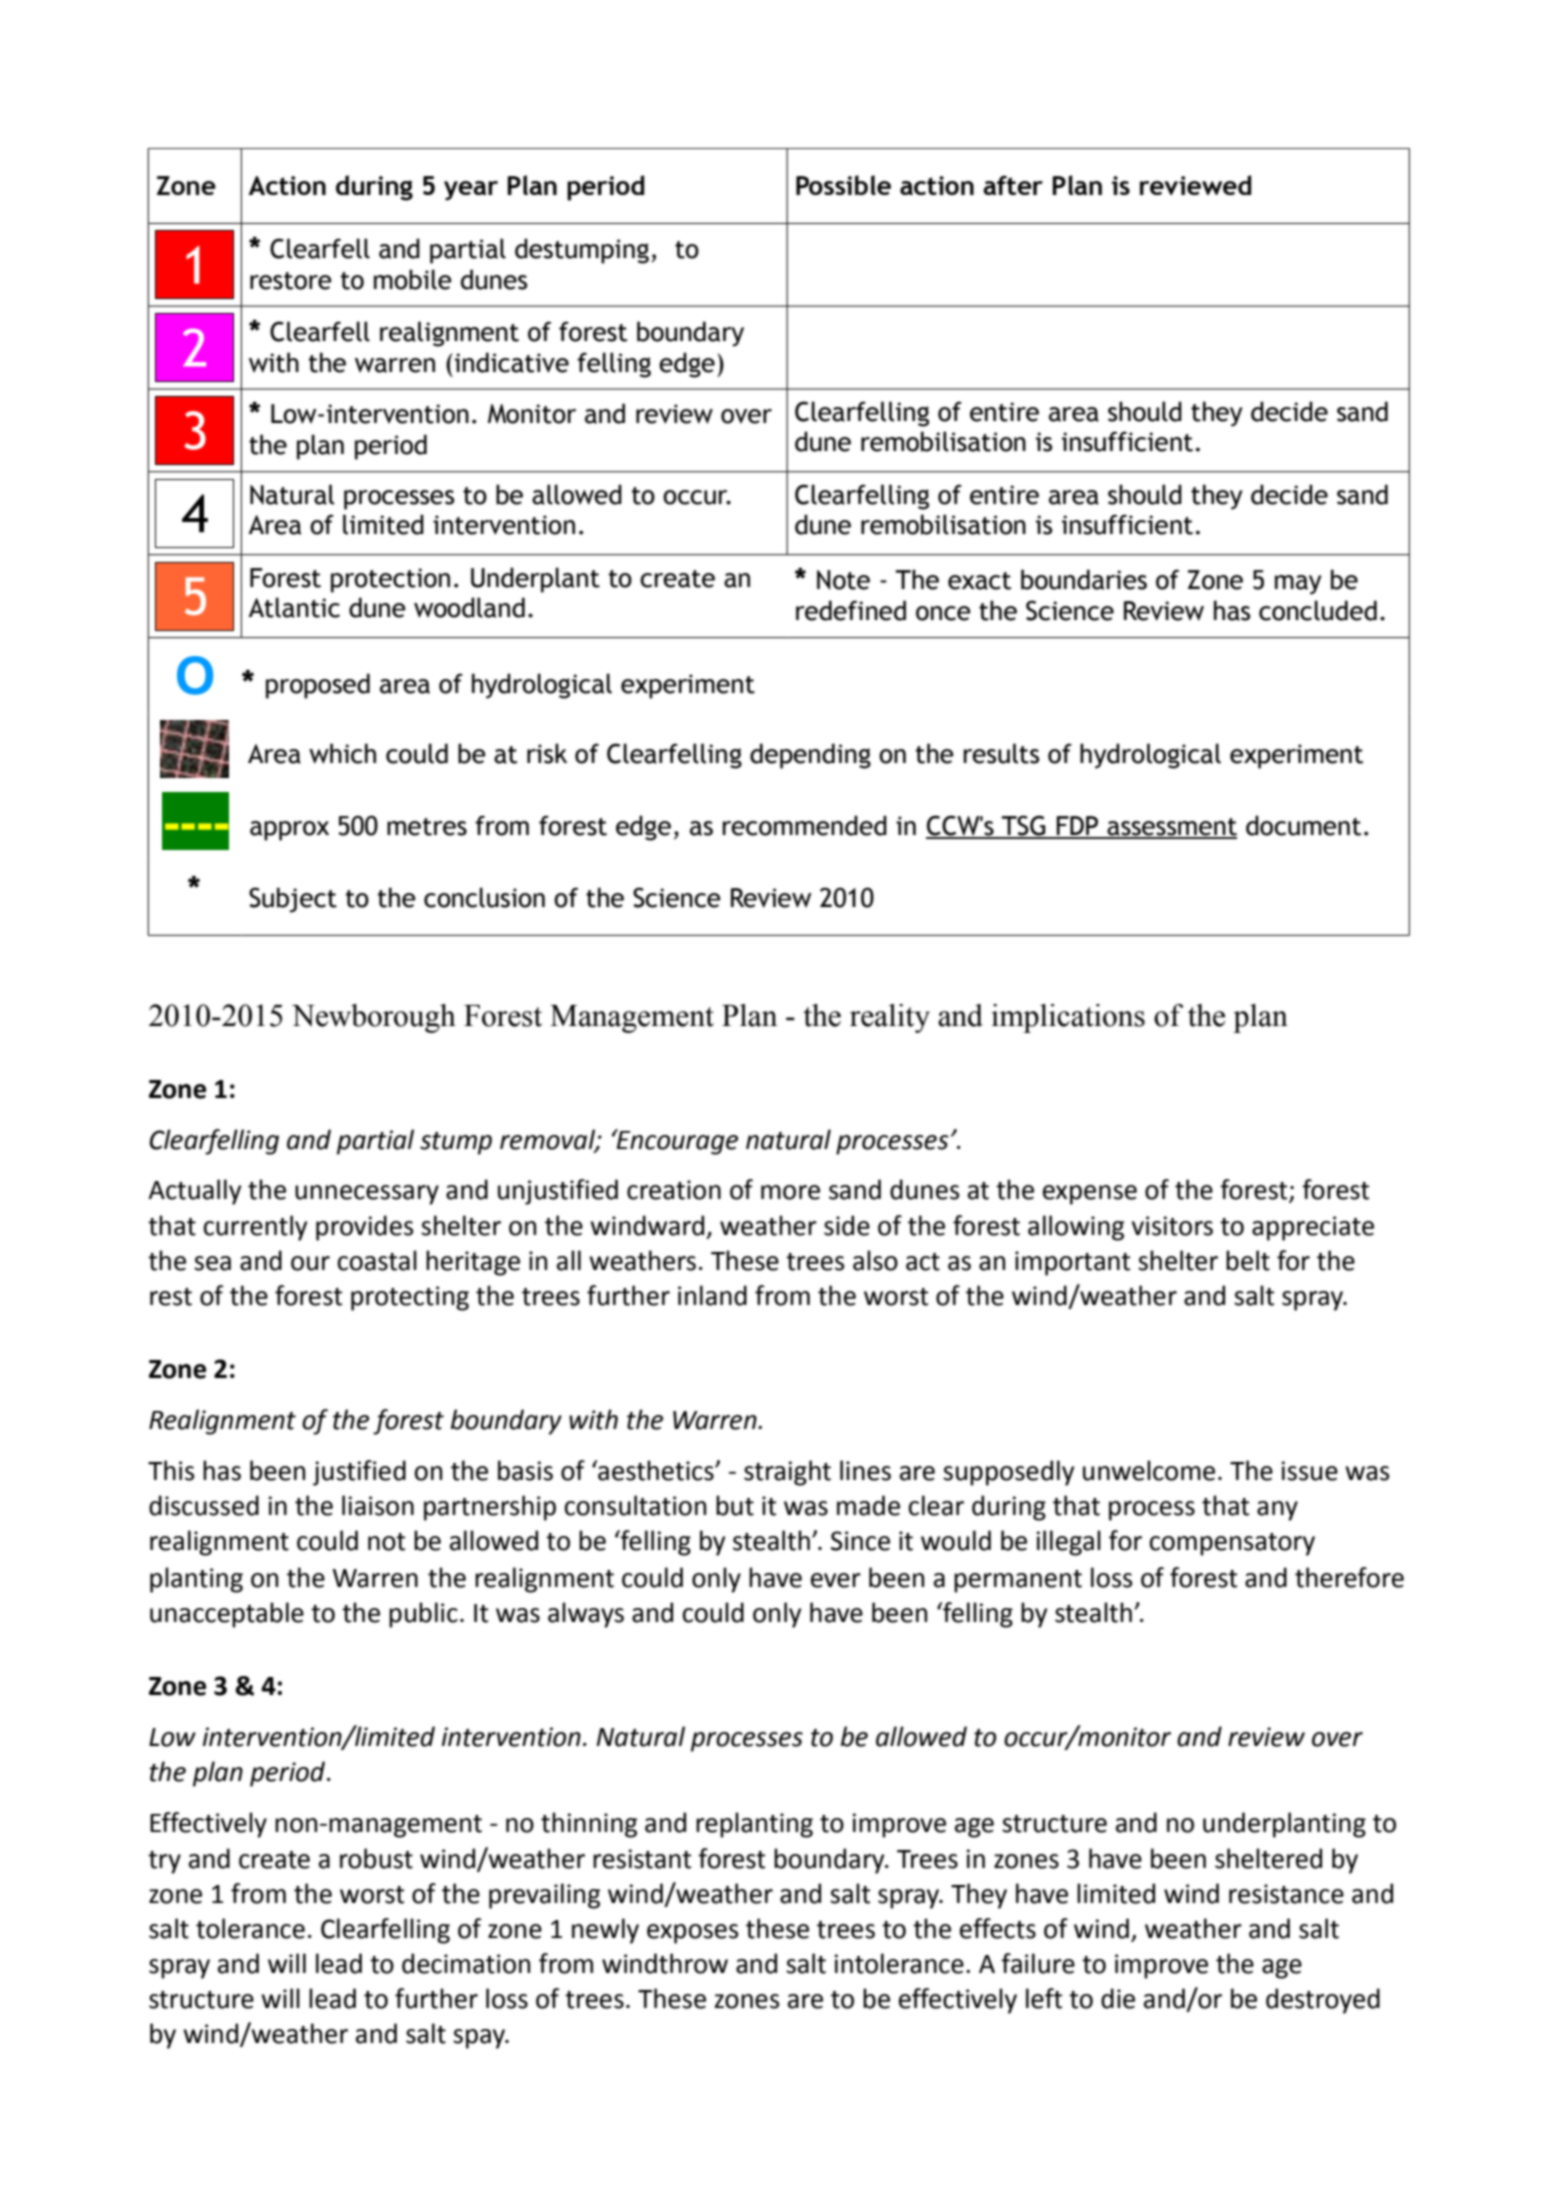 The width and height of the screenshot is (1556, 2203). What do you see at coordinates (1172, 1226) in the screenshot?
I see `visitors` at bounding box center [1172, 1226].
